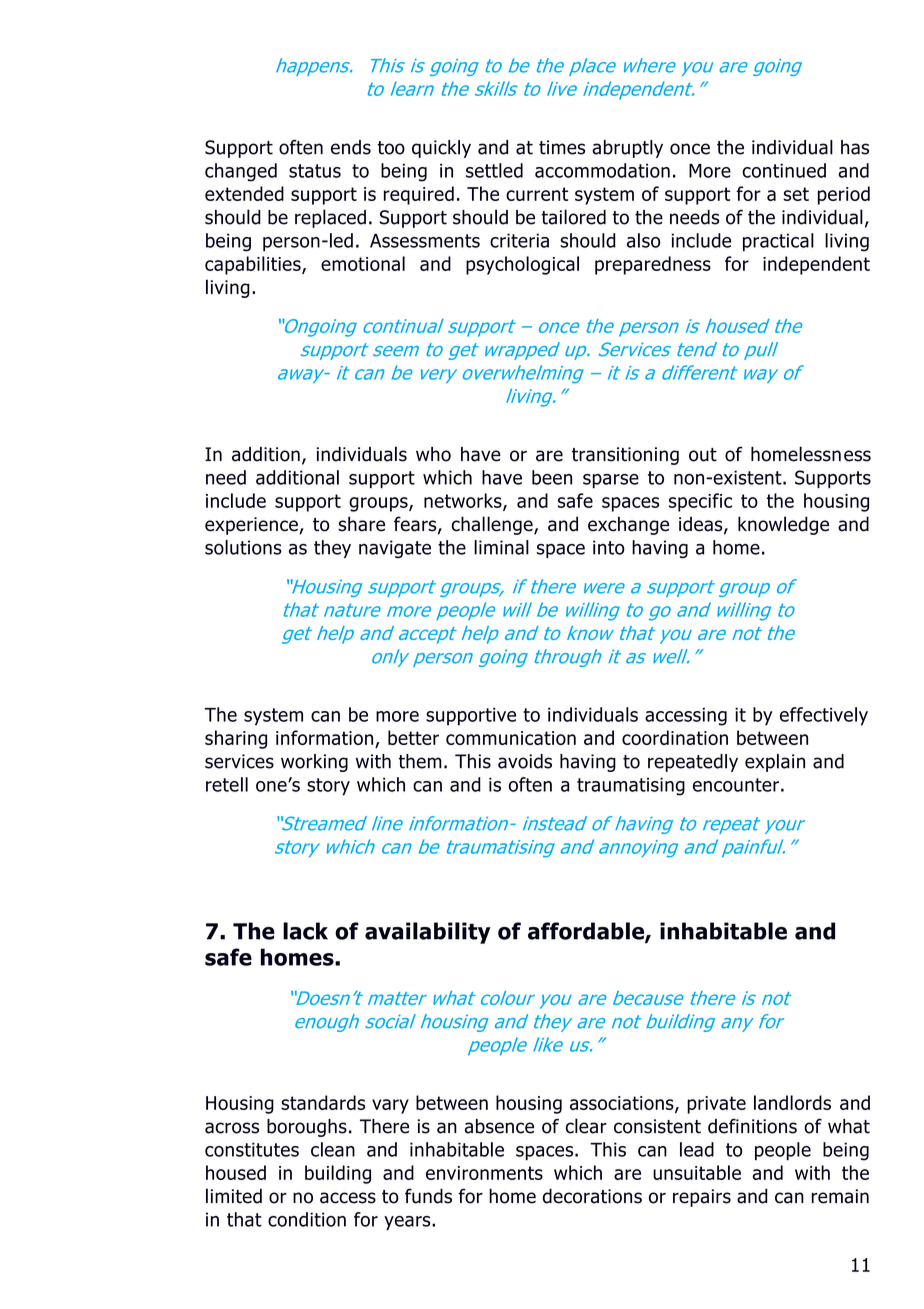 The image size is (924, 1309). Describe the element at coordinates (314, 763) in the screenshot. I see `working` at that location.
